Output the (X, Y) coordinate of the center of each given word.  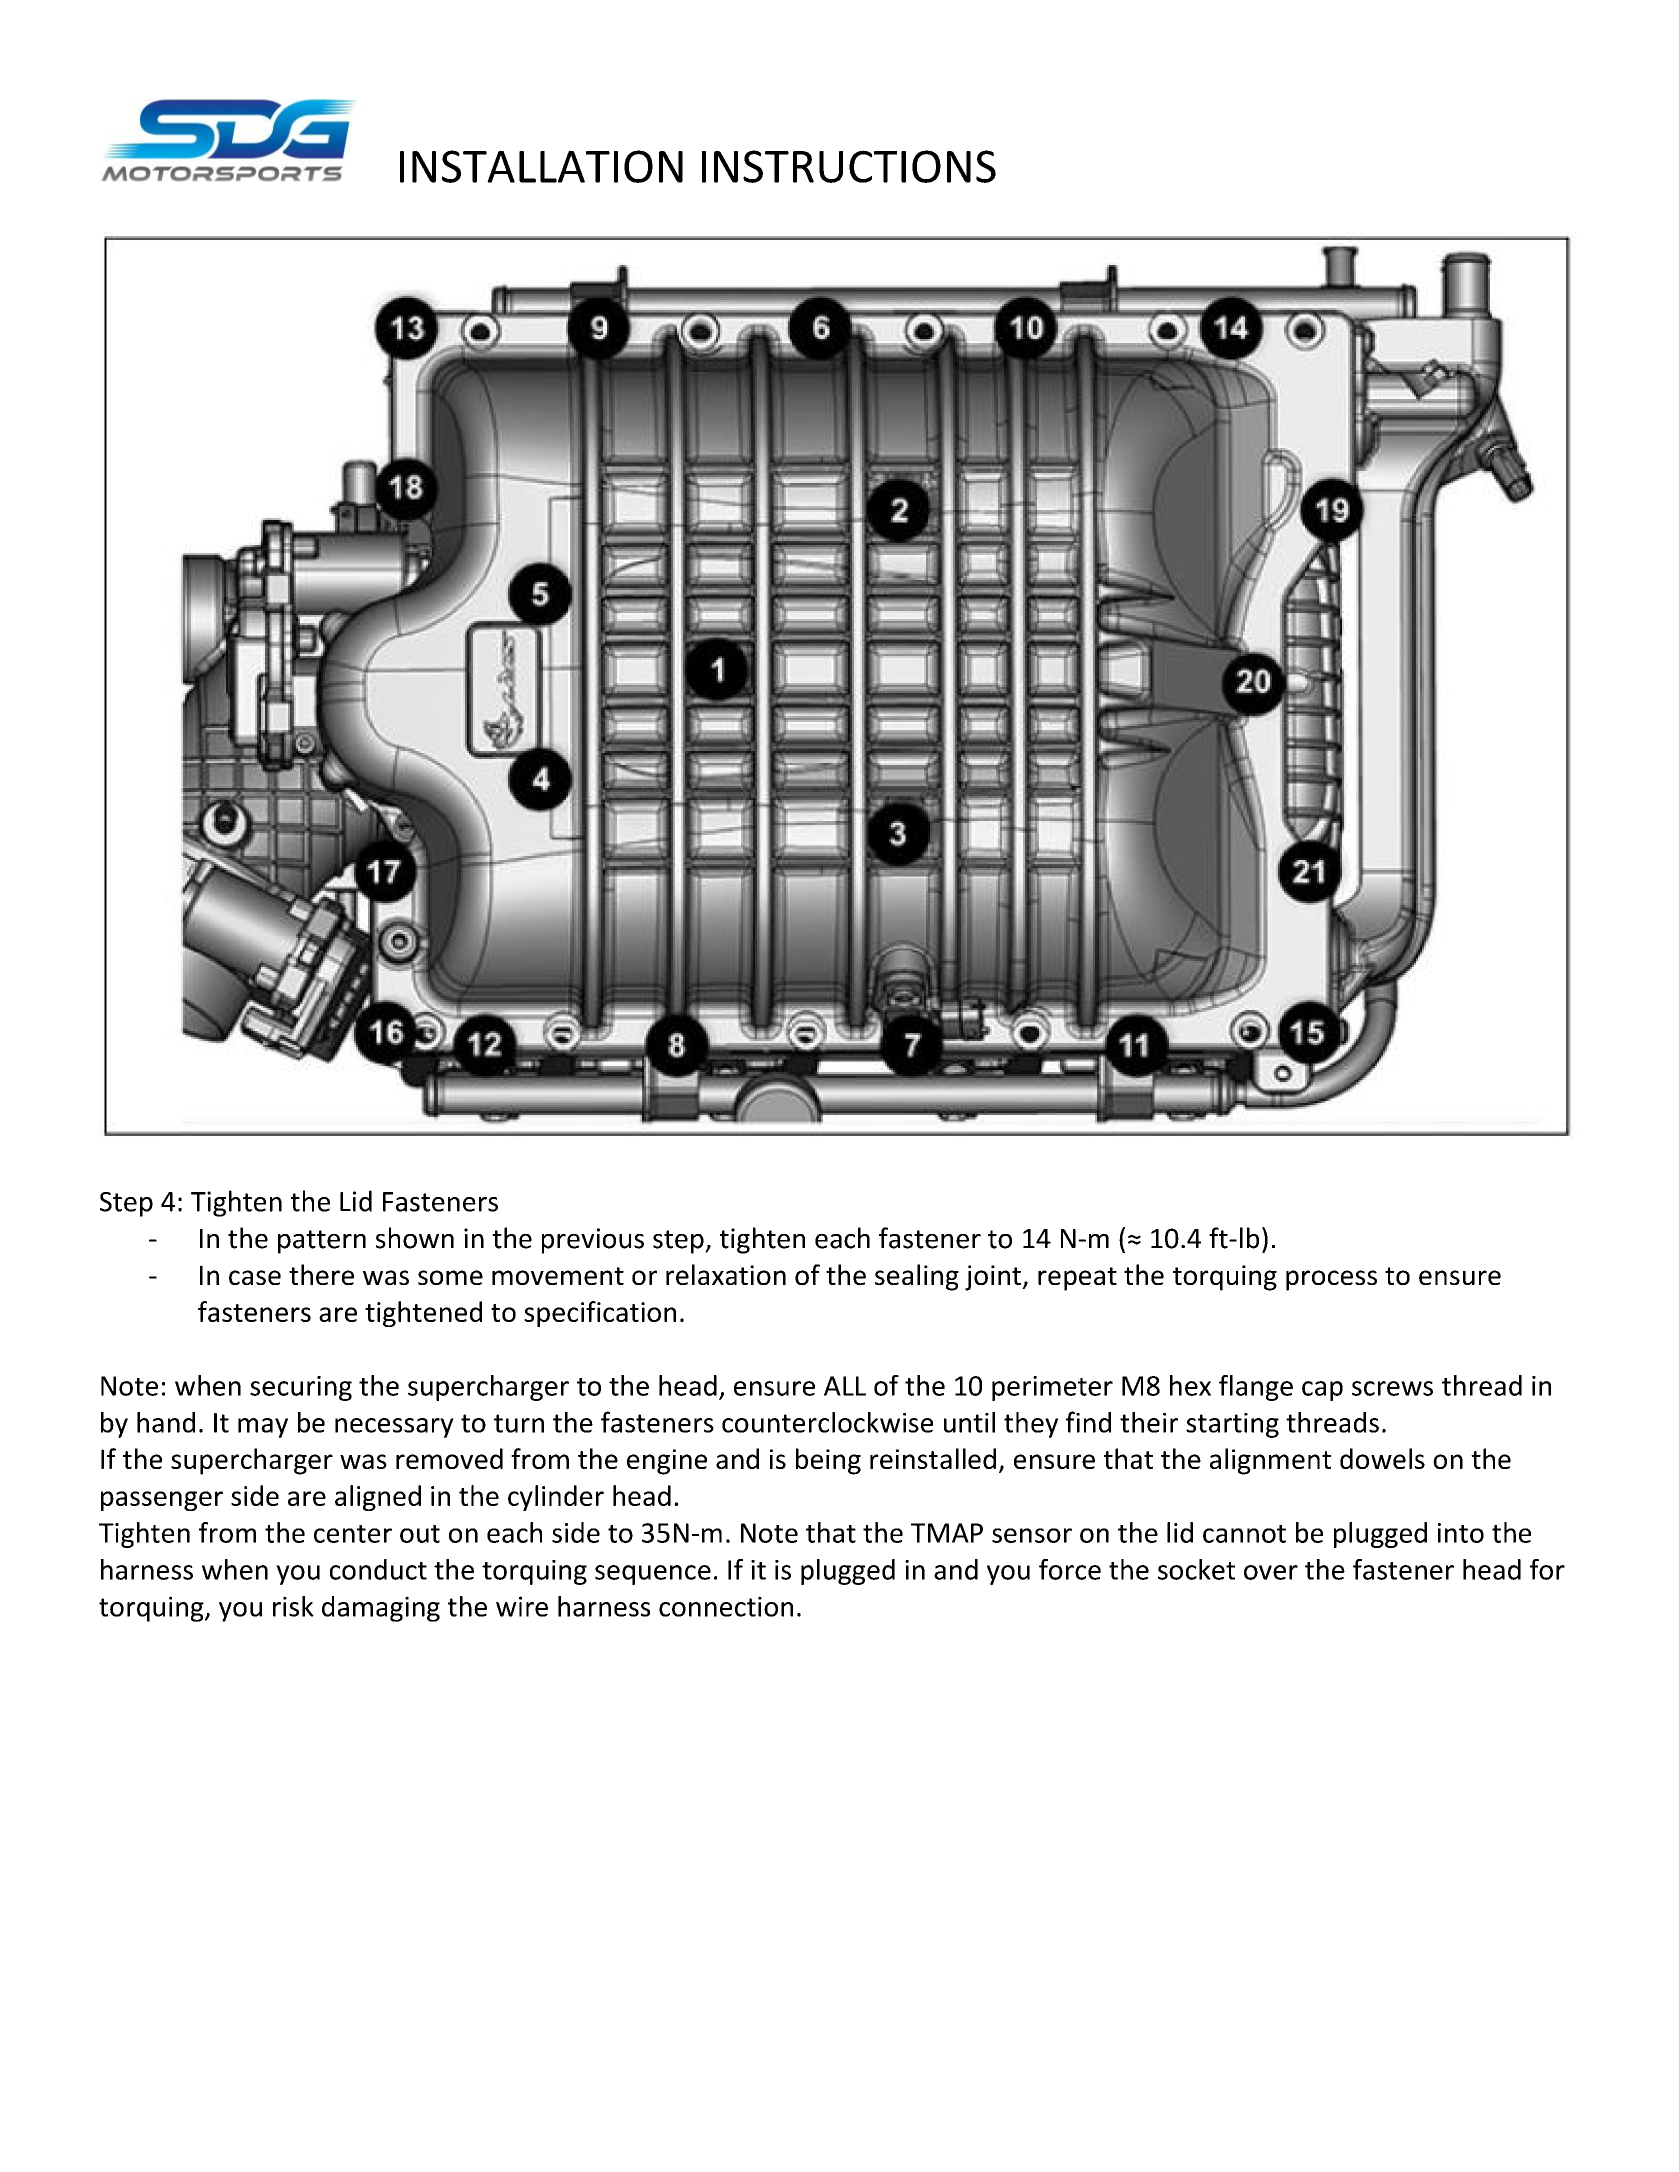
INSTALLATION (541, 166)
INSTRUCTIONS (849, 166)
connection (726, 1606)
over (1271, 1572)
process (1331, 1280)
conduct (378, 1569)
